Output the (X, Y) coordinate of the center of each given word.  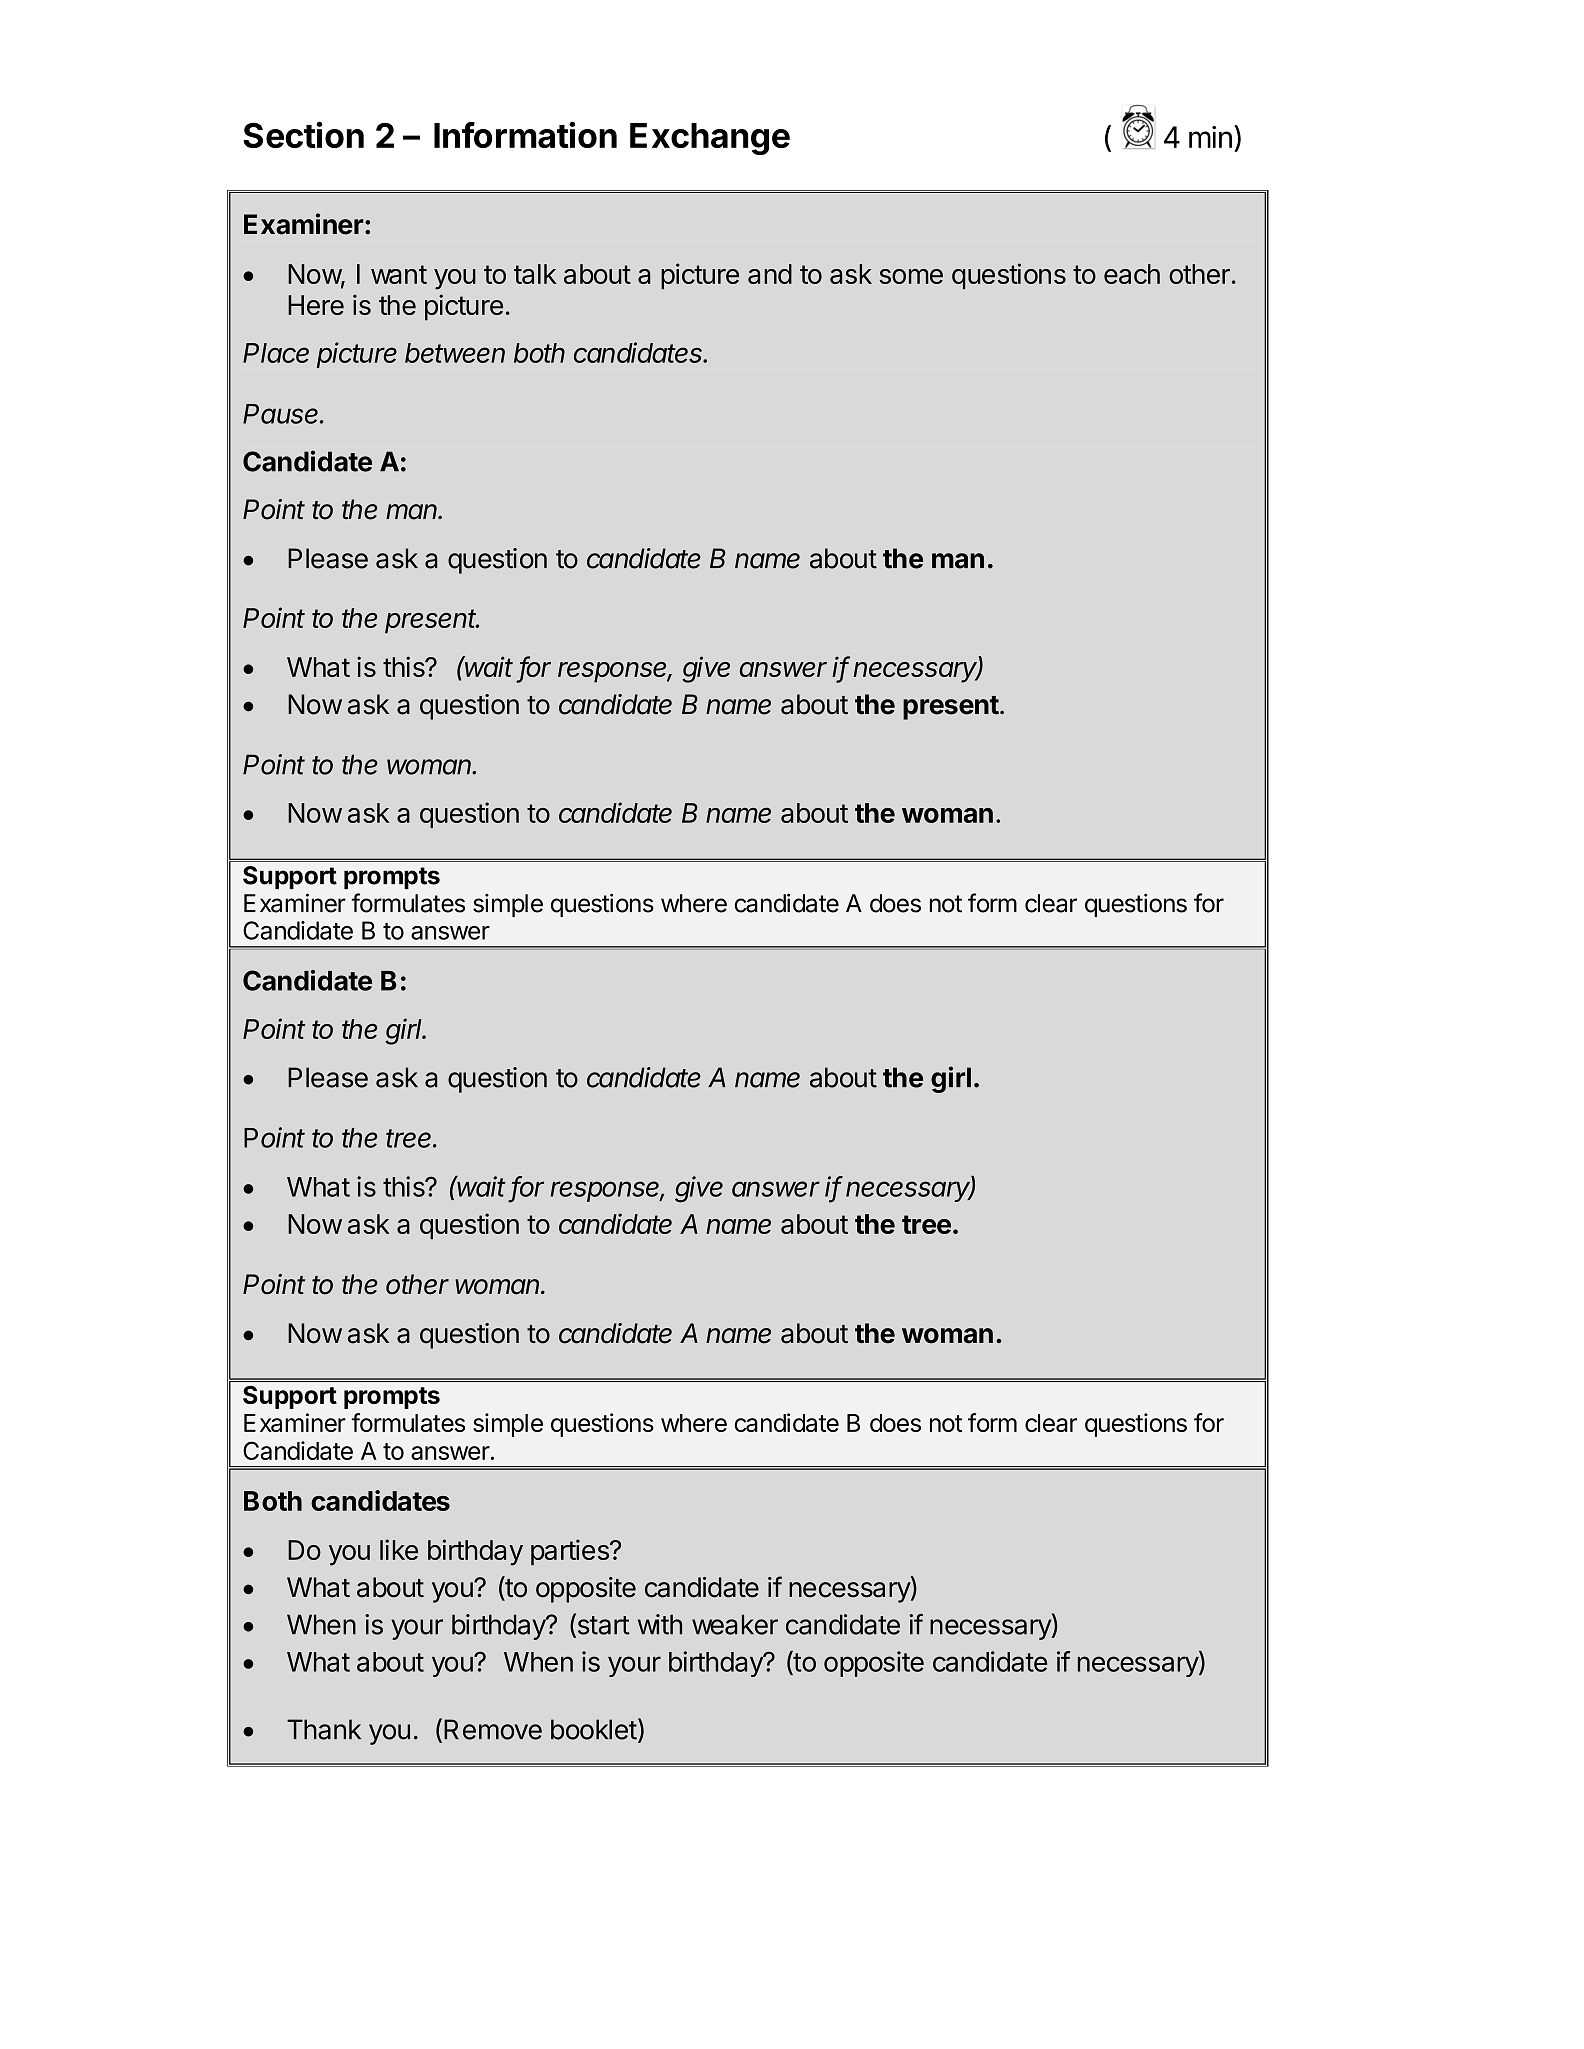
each (1132, 274)
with (660, 1624)
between (455, 353)
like (399, 1549)
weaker (735, 1624)
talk (535, 274)
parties (571, 1552)
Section (303, 134)
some (911, 276)
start (602, 1625)
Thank (324, 1729)
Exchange (710, 139)
